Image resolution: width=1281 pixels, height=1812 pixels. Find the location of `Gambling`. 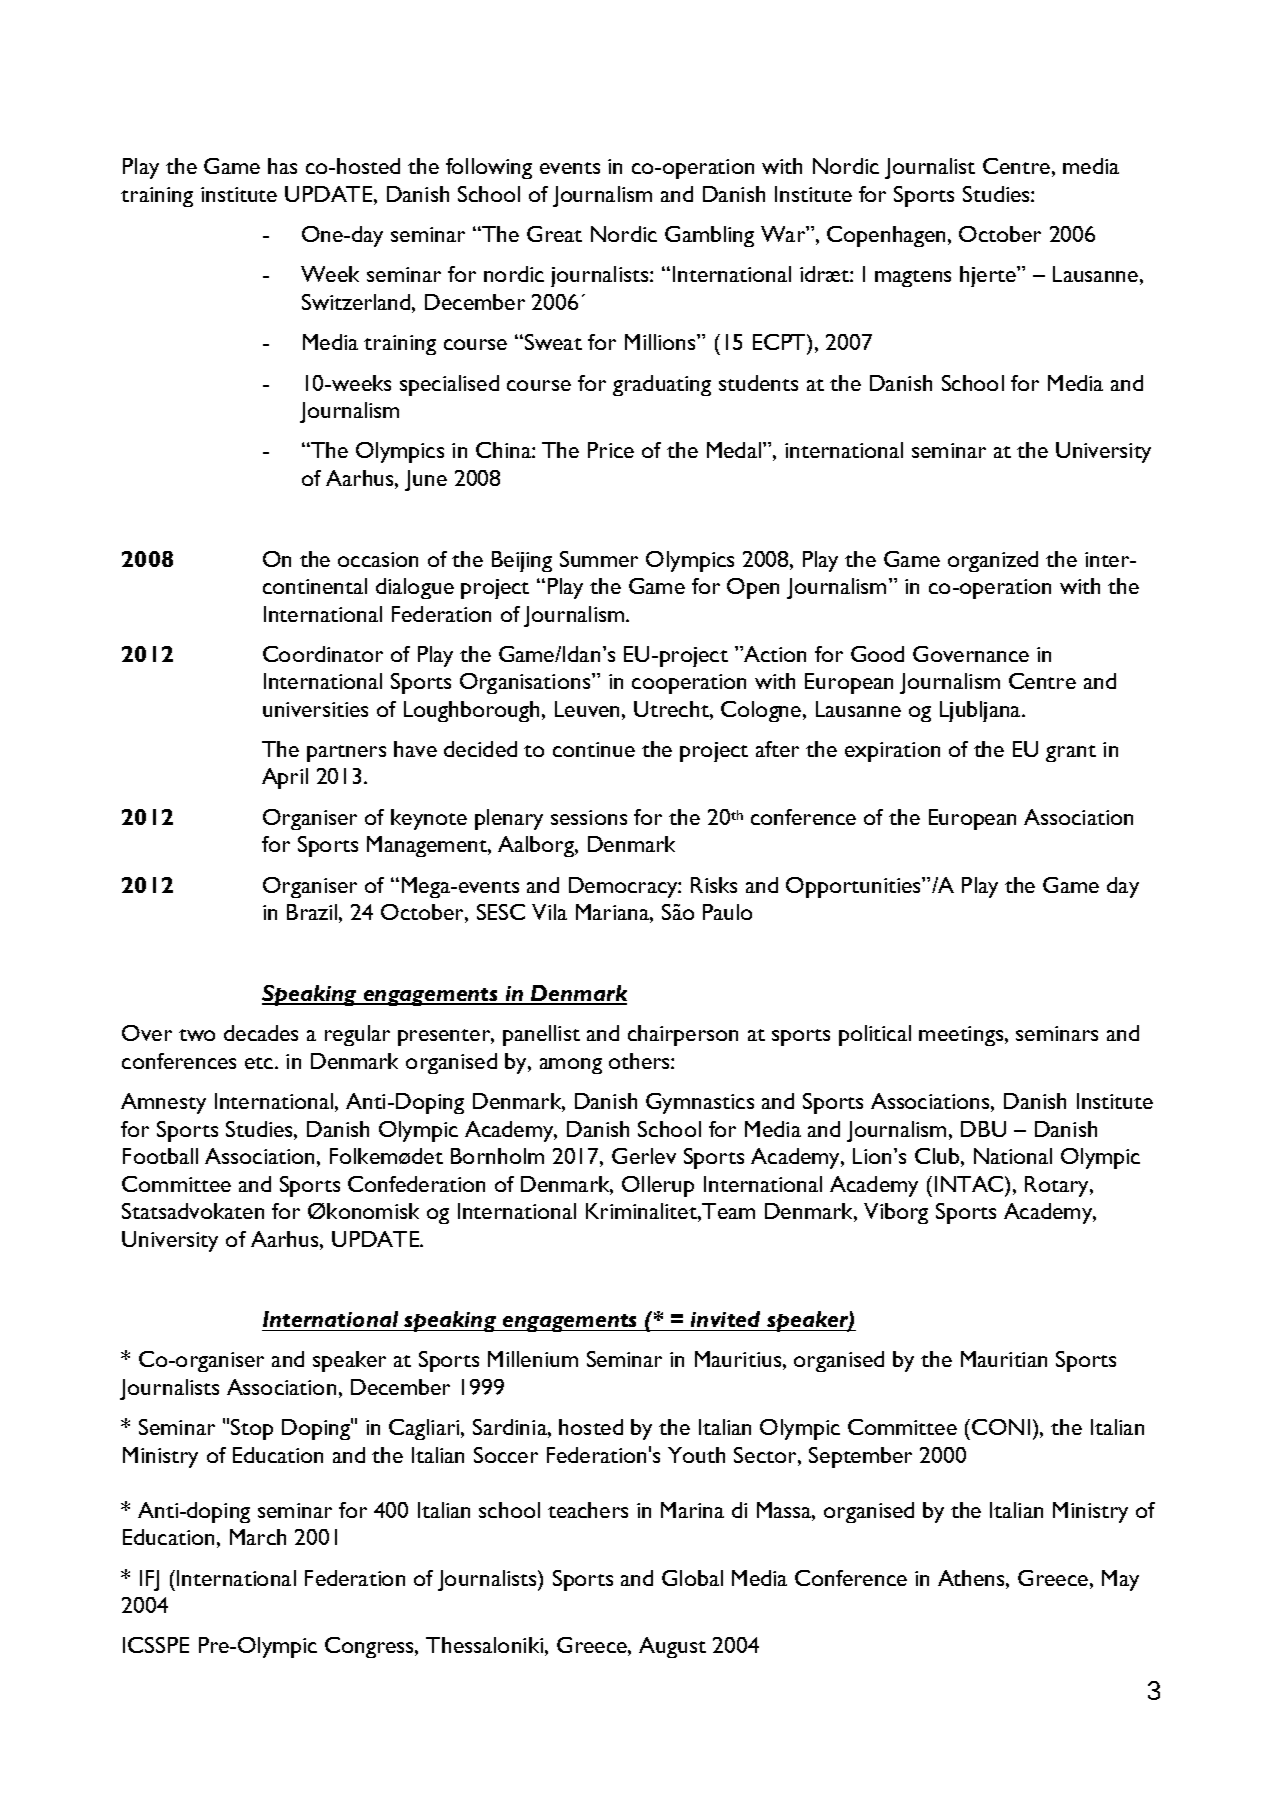

Gambling is located at coordinates (709, 236).
